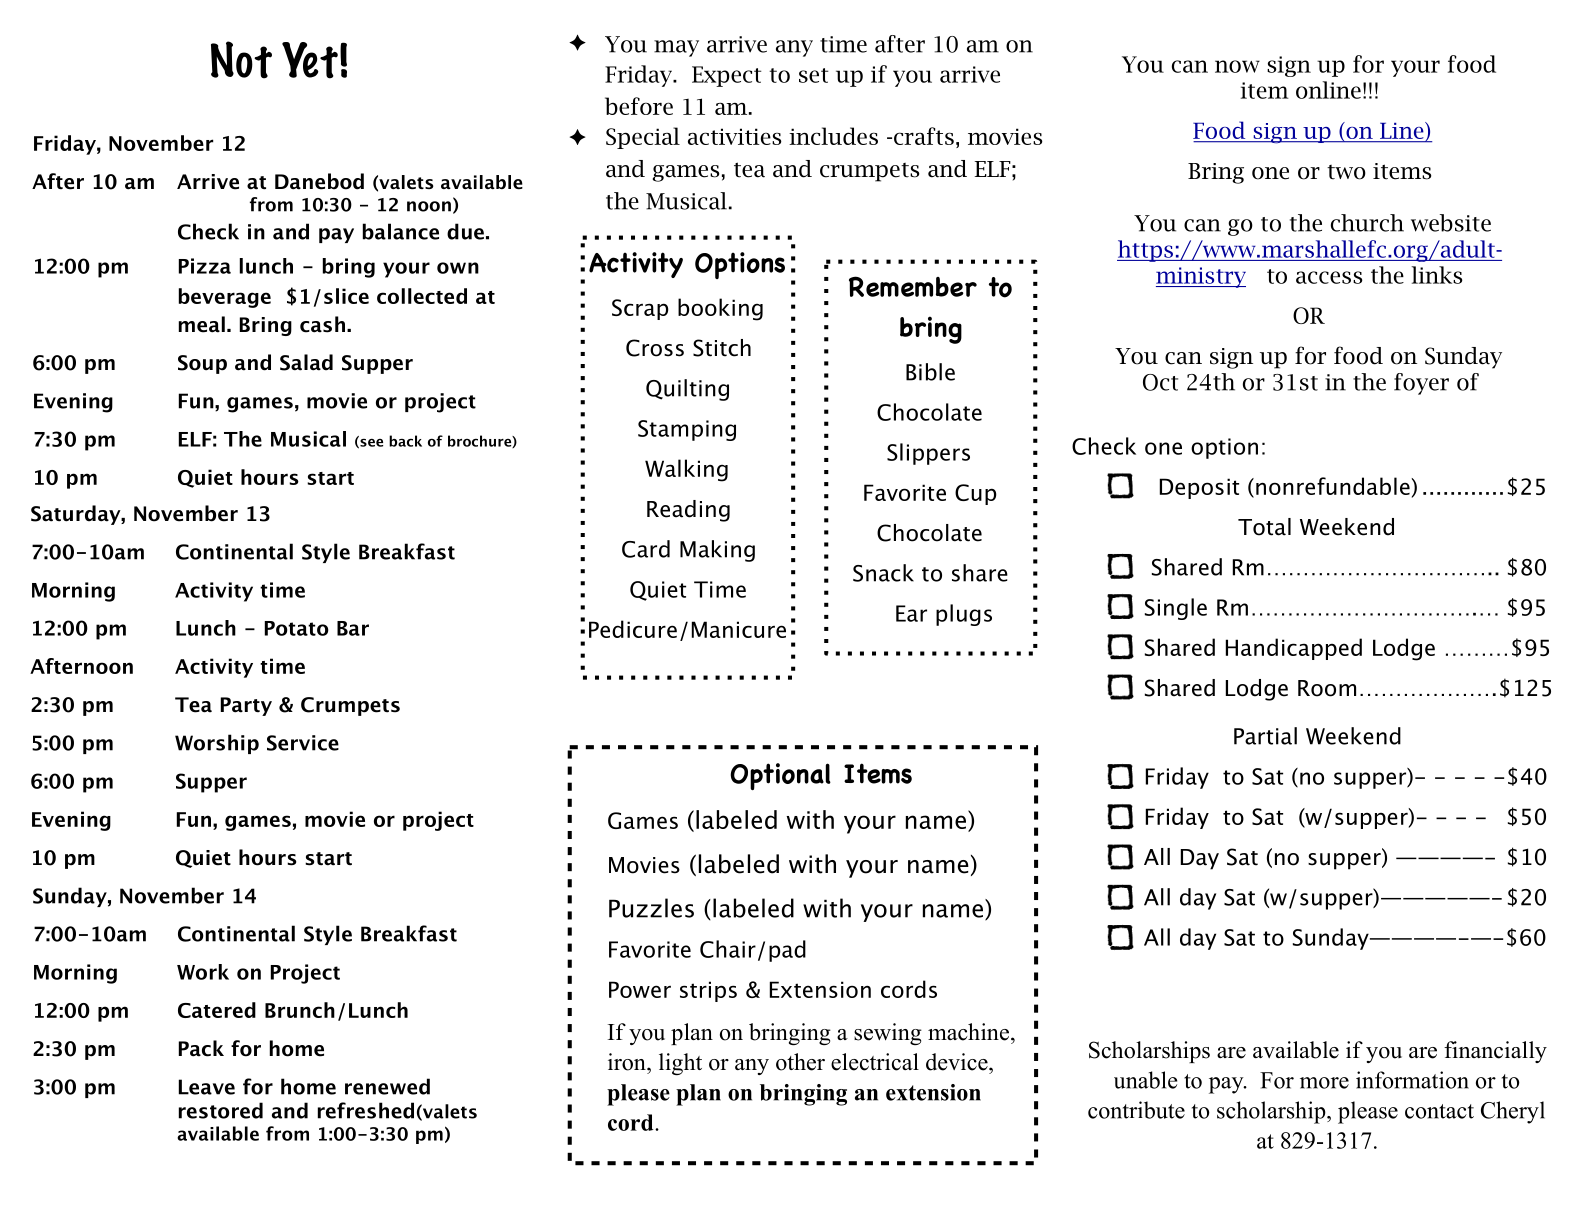 The height and width of the screenshot is (1231, 1592). What do you see at coordinates (1237, 66) in the screenshot?
I see `now` at bounding box center [1237, 66].
